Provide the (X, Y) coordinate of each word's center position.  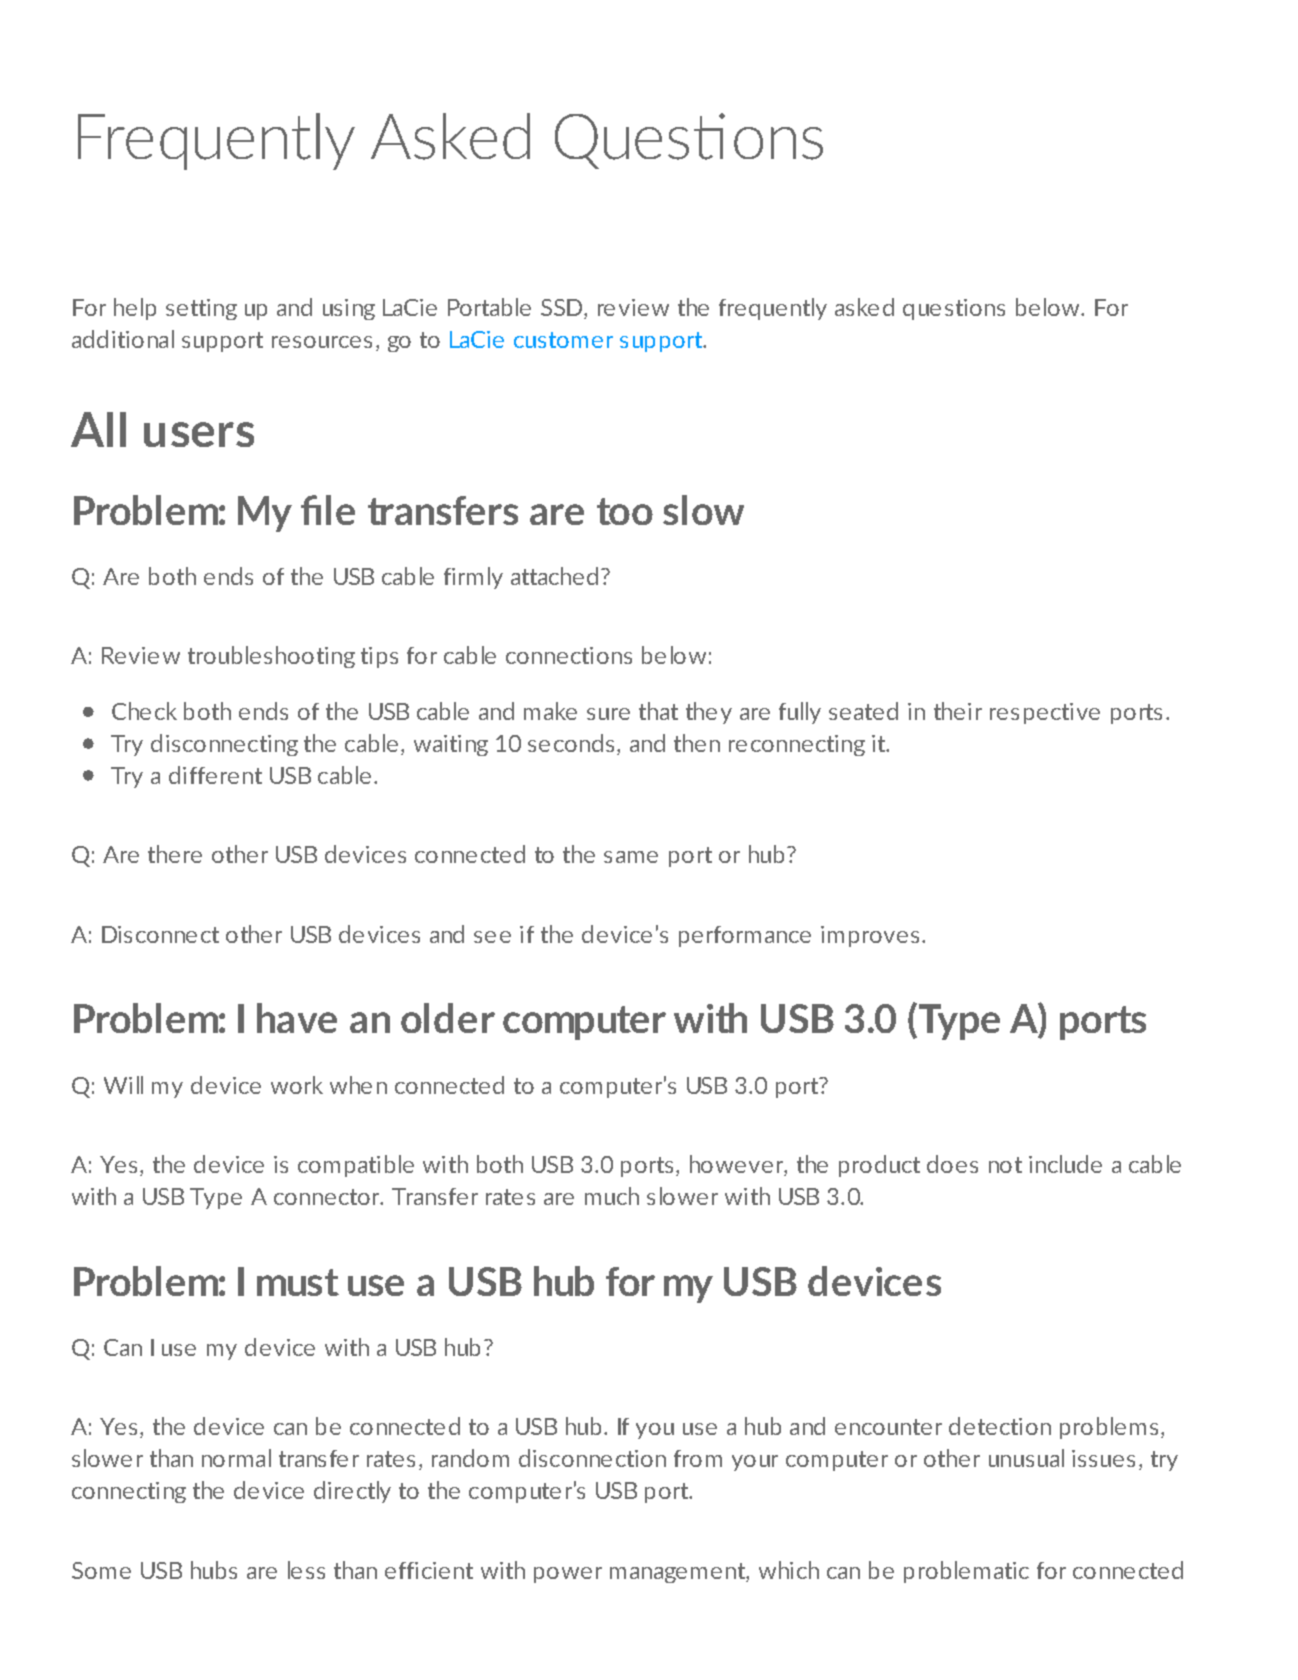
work (297, 1085)
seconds (571, 743)
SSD (563, 309)
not (1005, 1165)
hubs (214, 1570)
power (568, 1575)
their (958, 711)
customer (563, 340)
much (612, 1196)
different (215, 775)
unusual (1026, 1458)
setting (201, 309)
